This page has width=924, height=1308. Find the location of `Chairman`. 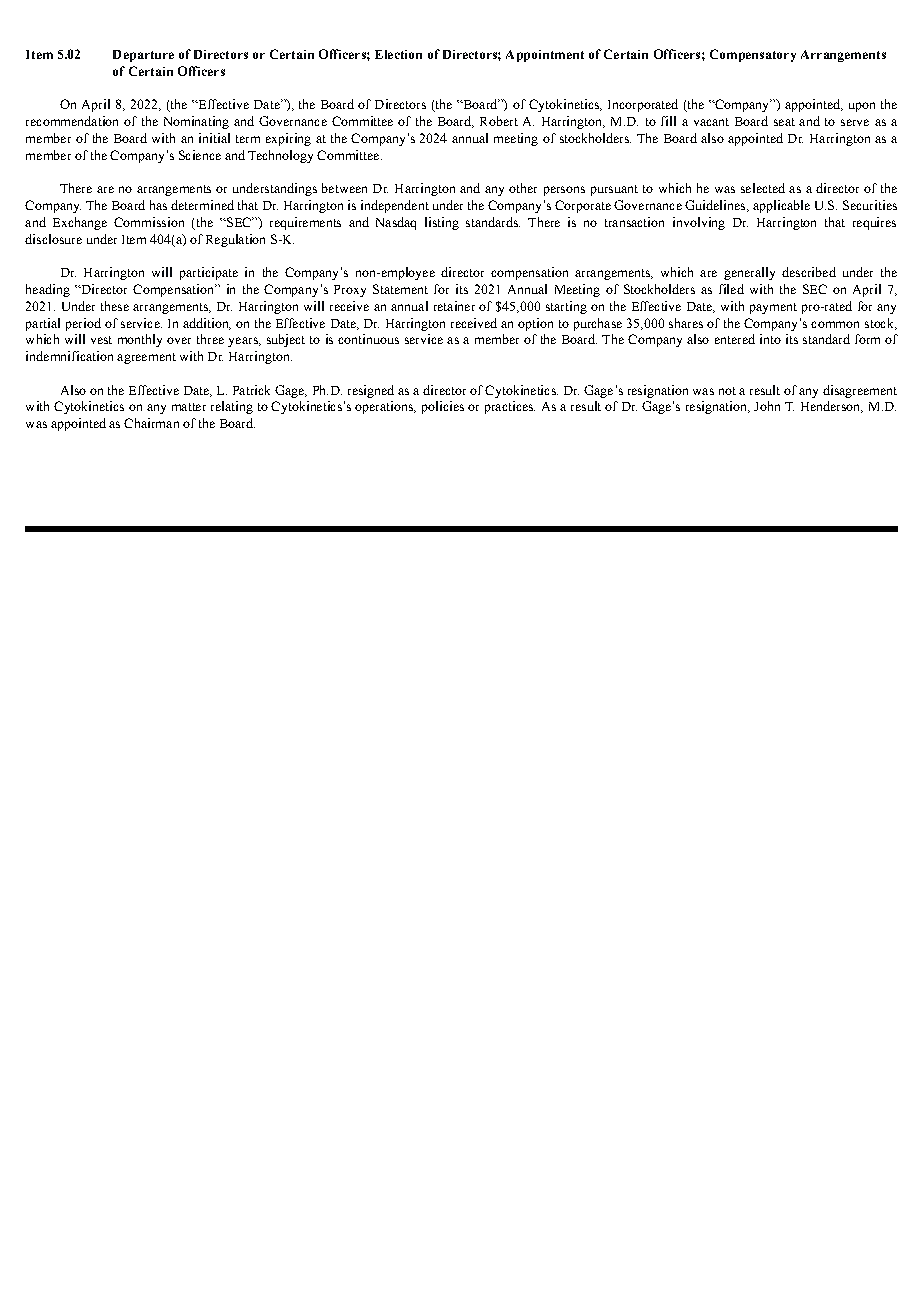

Chairman is located at coordinates (151, 423).
